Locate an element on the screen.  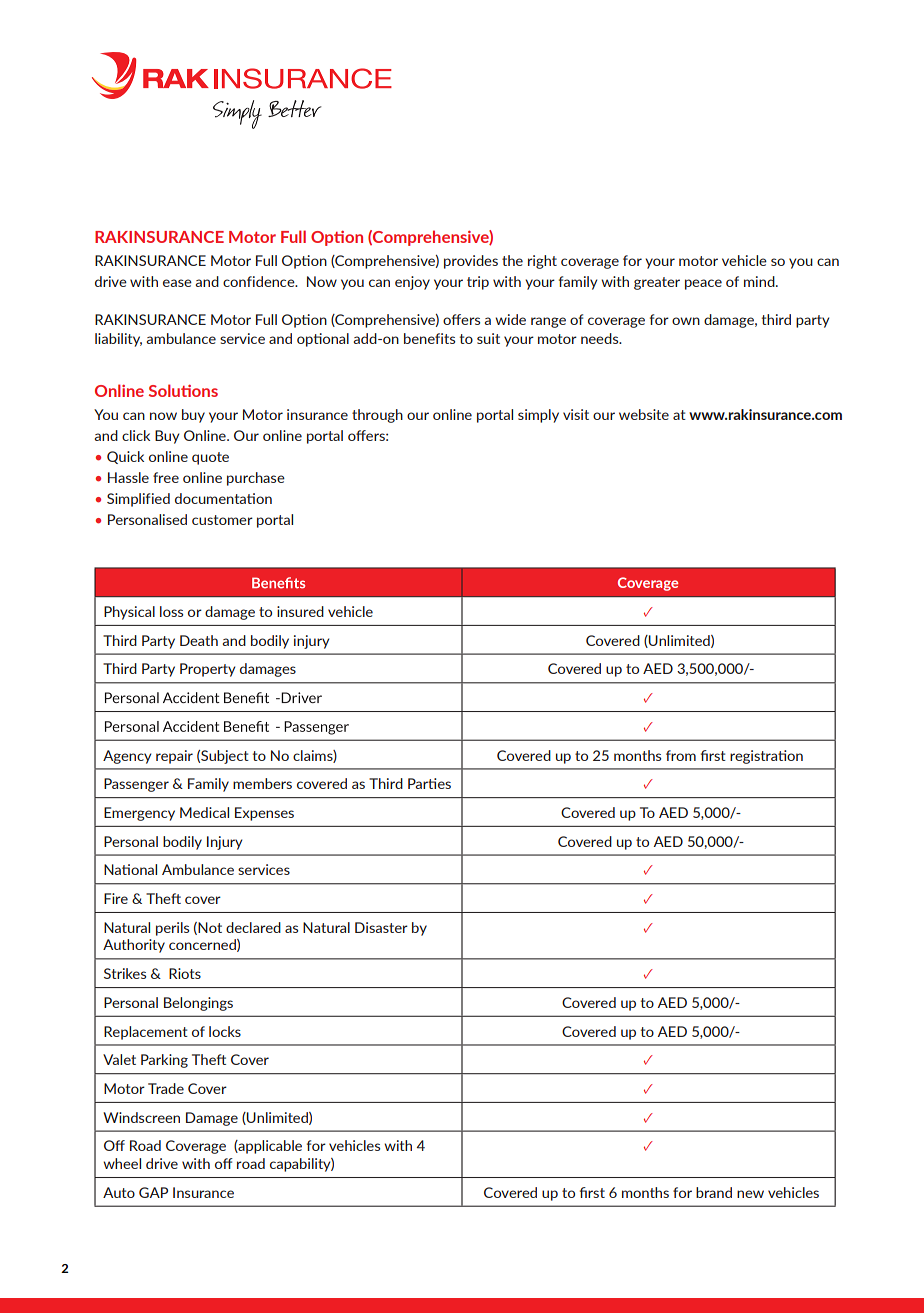
GAP is located at coordinates (153, 1192).
